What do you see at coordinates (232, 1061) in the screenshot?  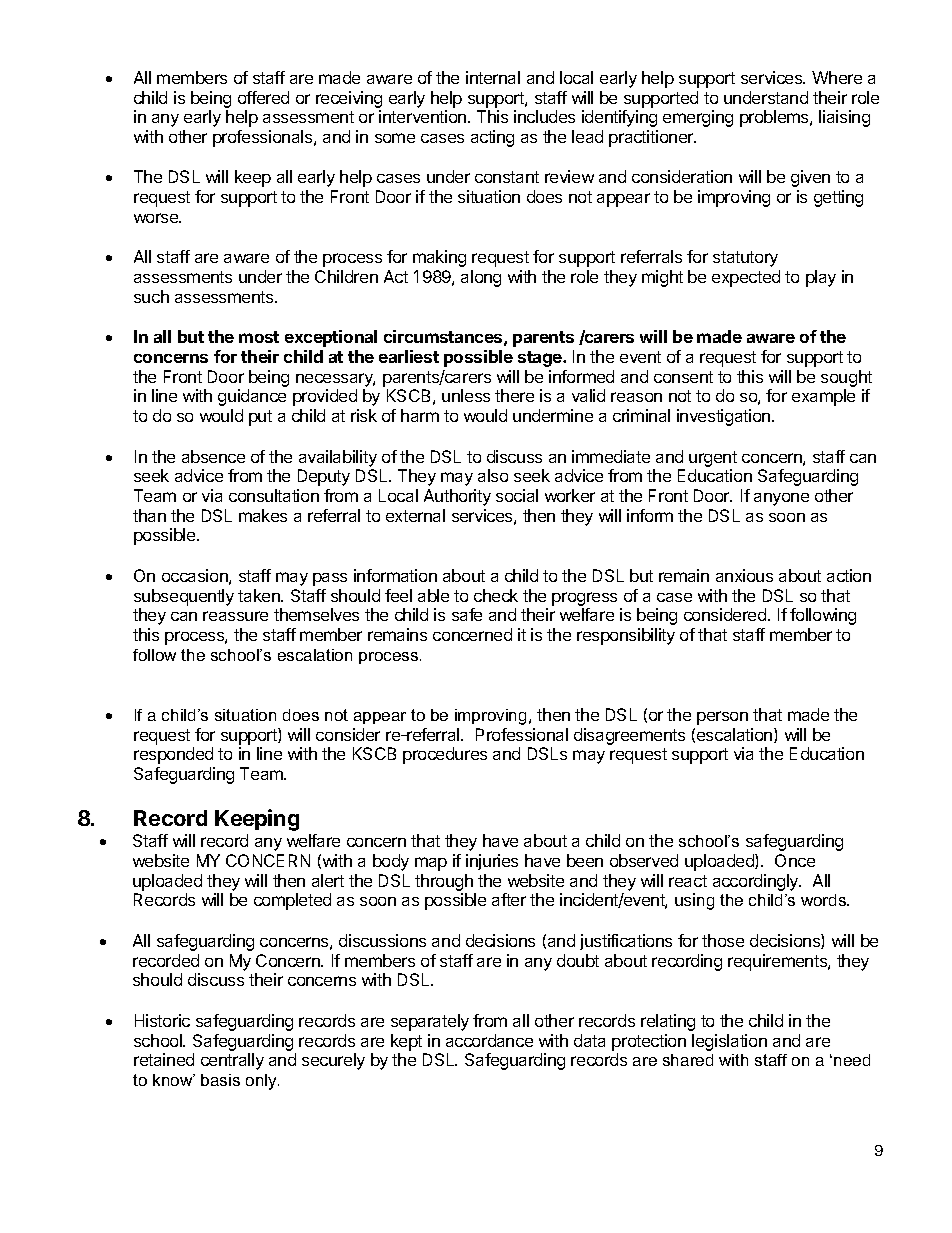 I see `centrally` at bounding box center [232, 1061].
